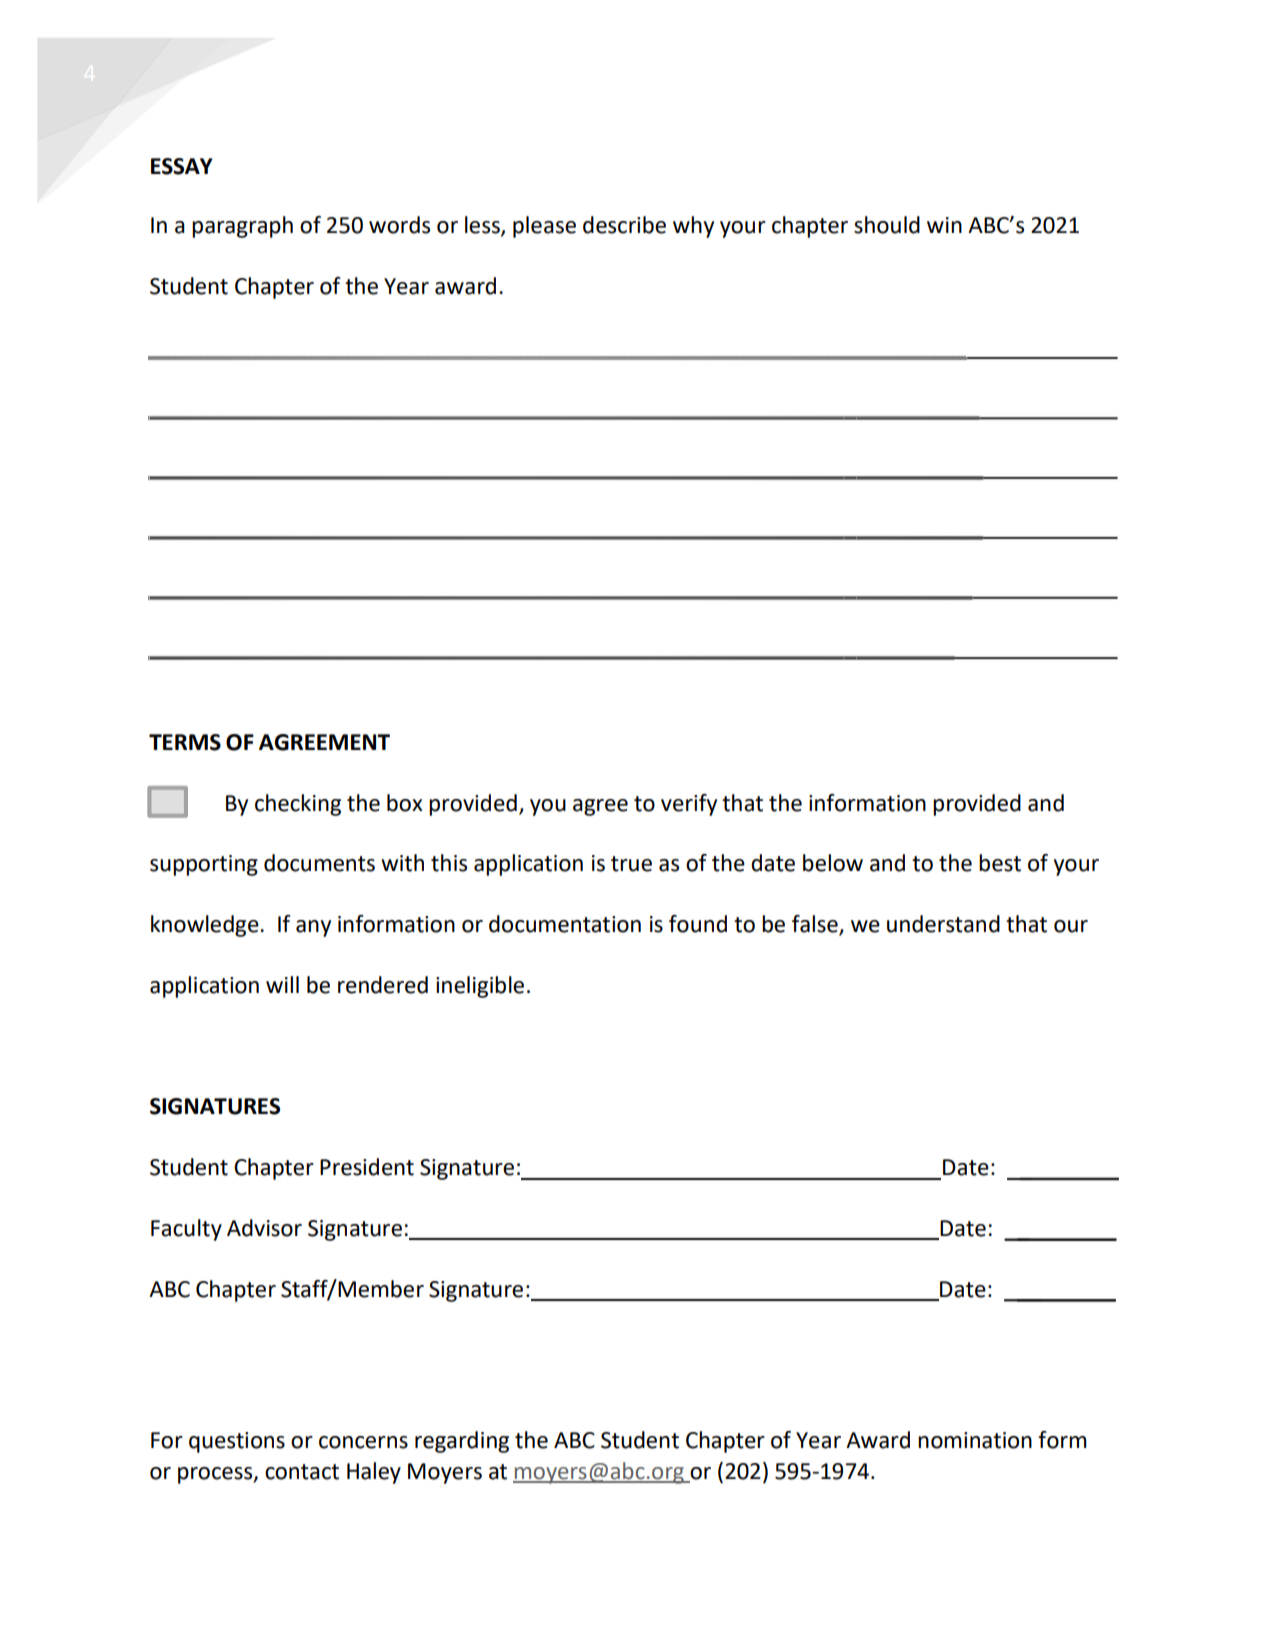 The height and width of the image is (1644, 1270). Describe the element at coordinates (631, 864) in the image. I see `true` at that location.
